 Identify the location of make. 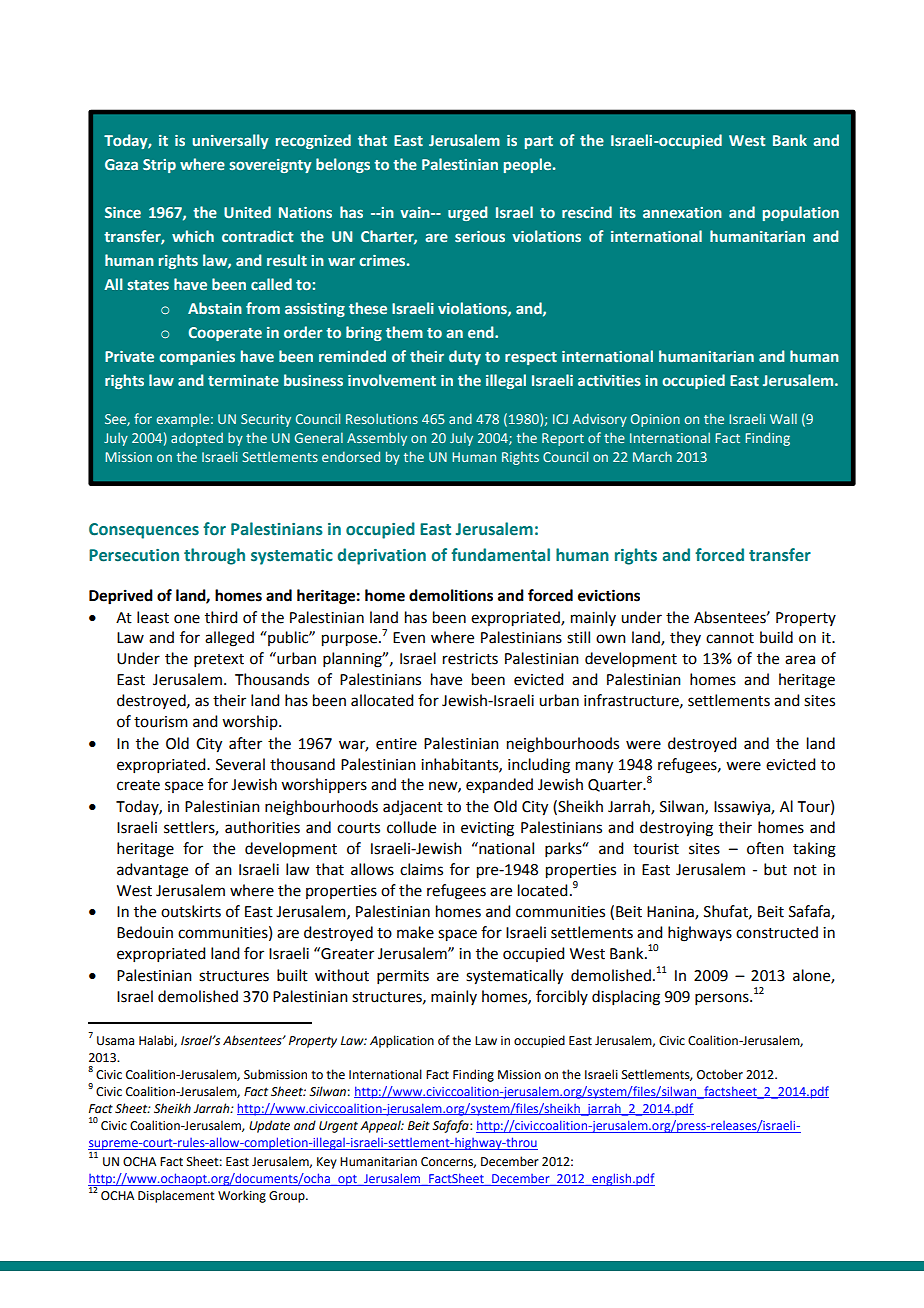
(415, 932).
